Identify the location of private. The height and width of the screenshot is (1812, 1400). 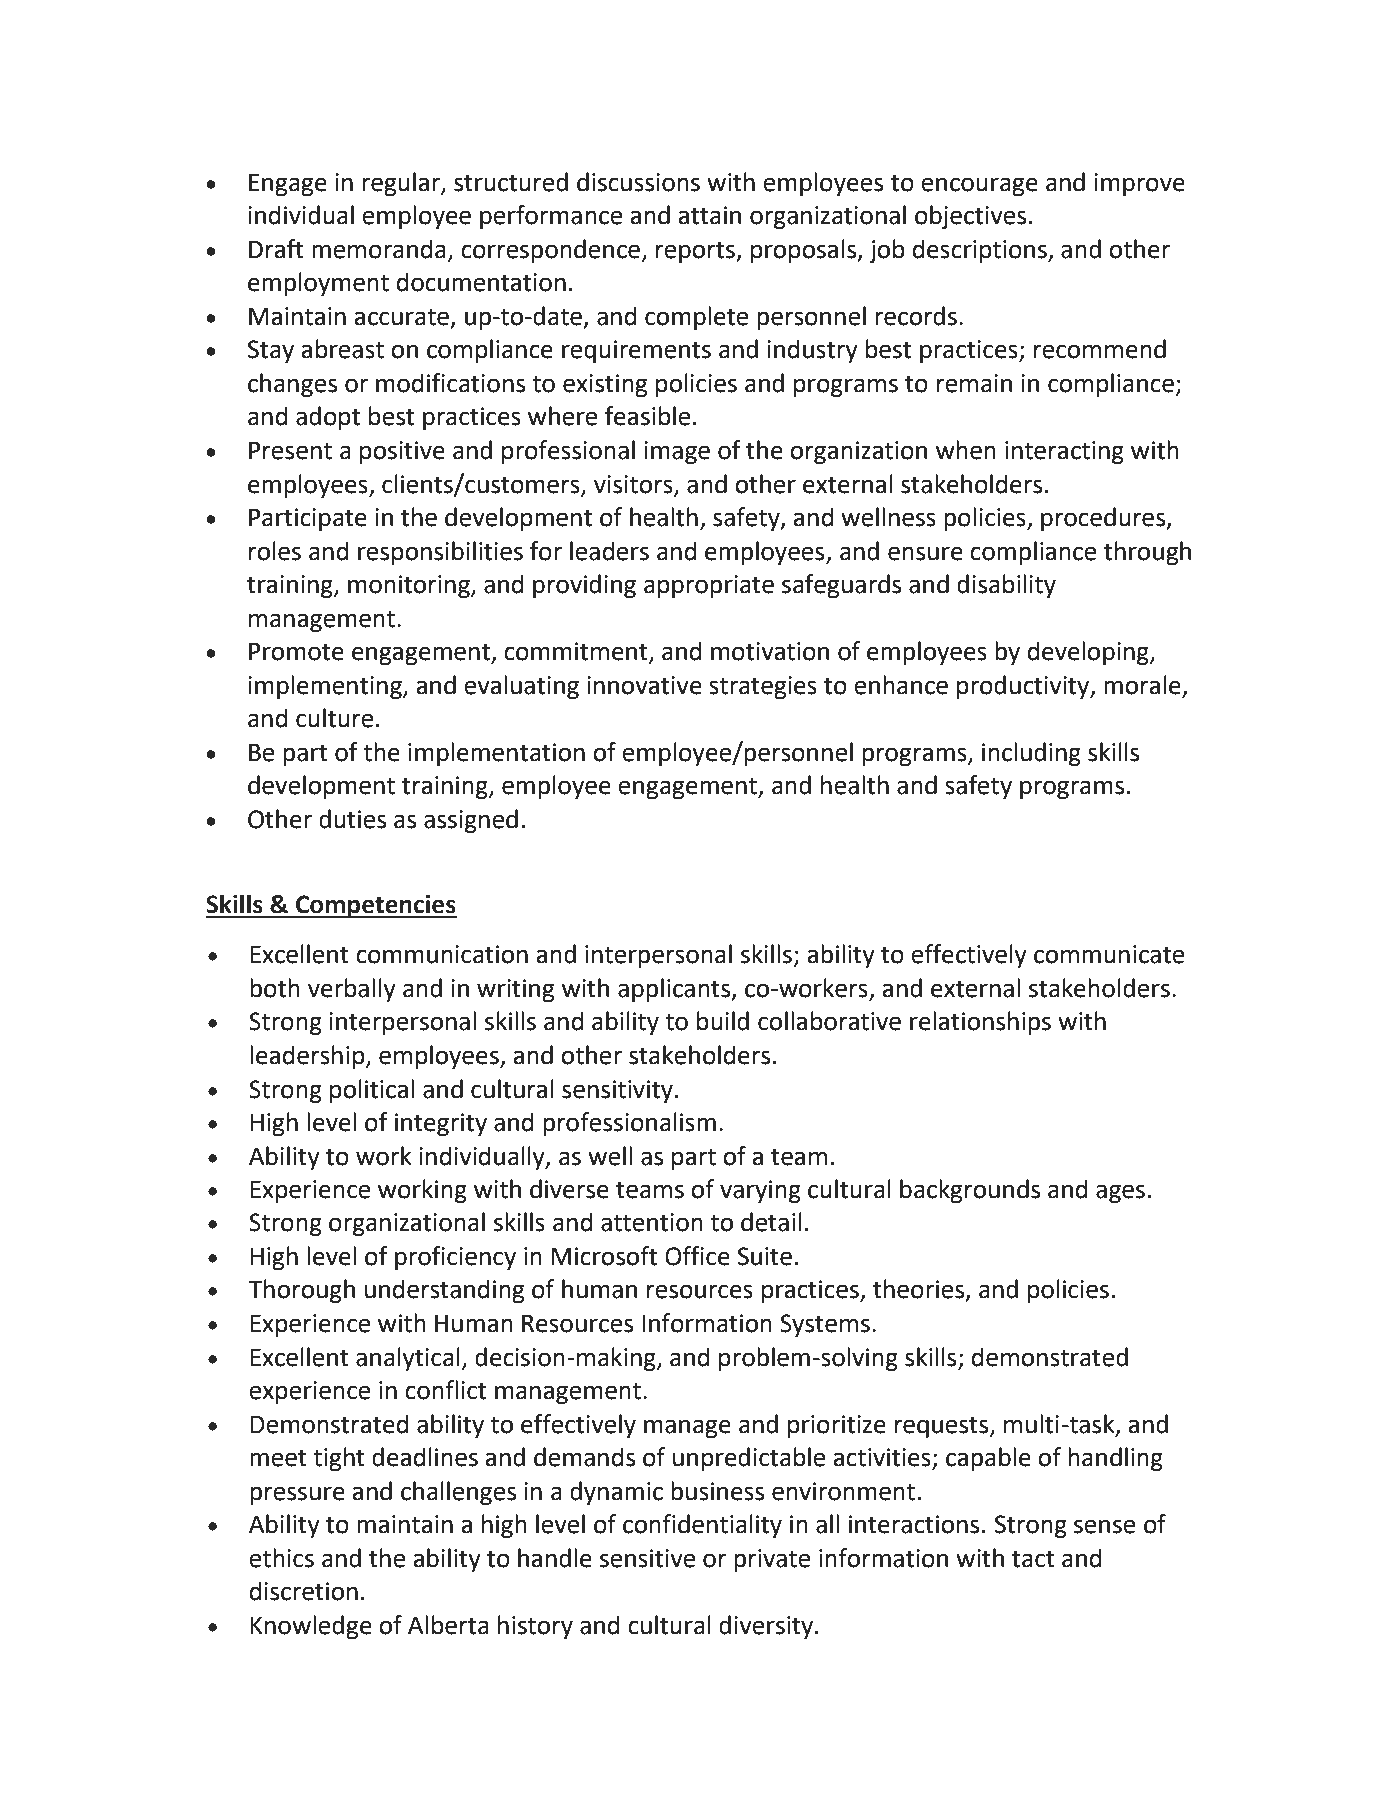
(772, 1560).
